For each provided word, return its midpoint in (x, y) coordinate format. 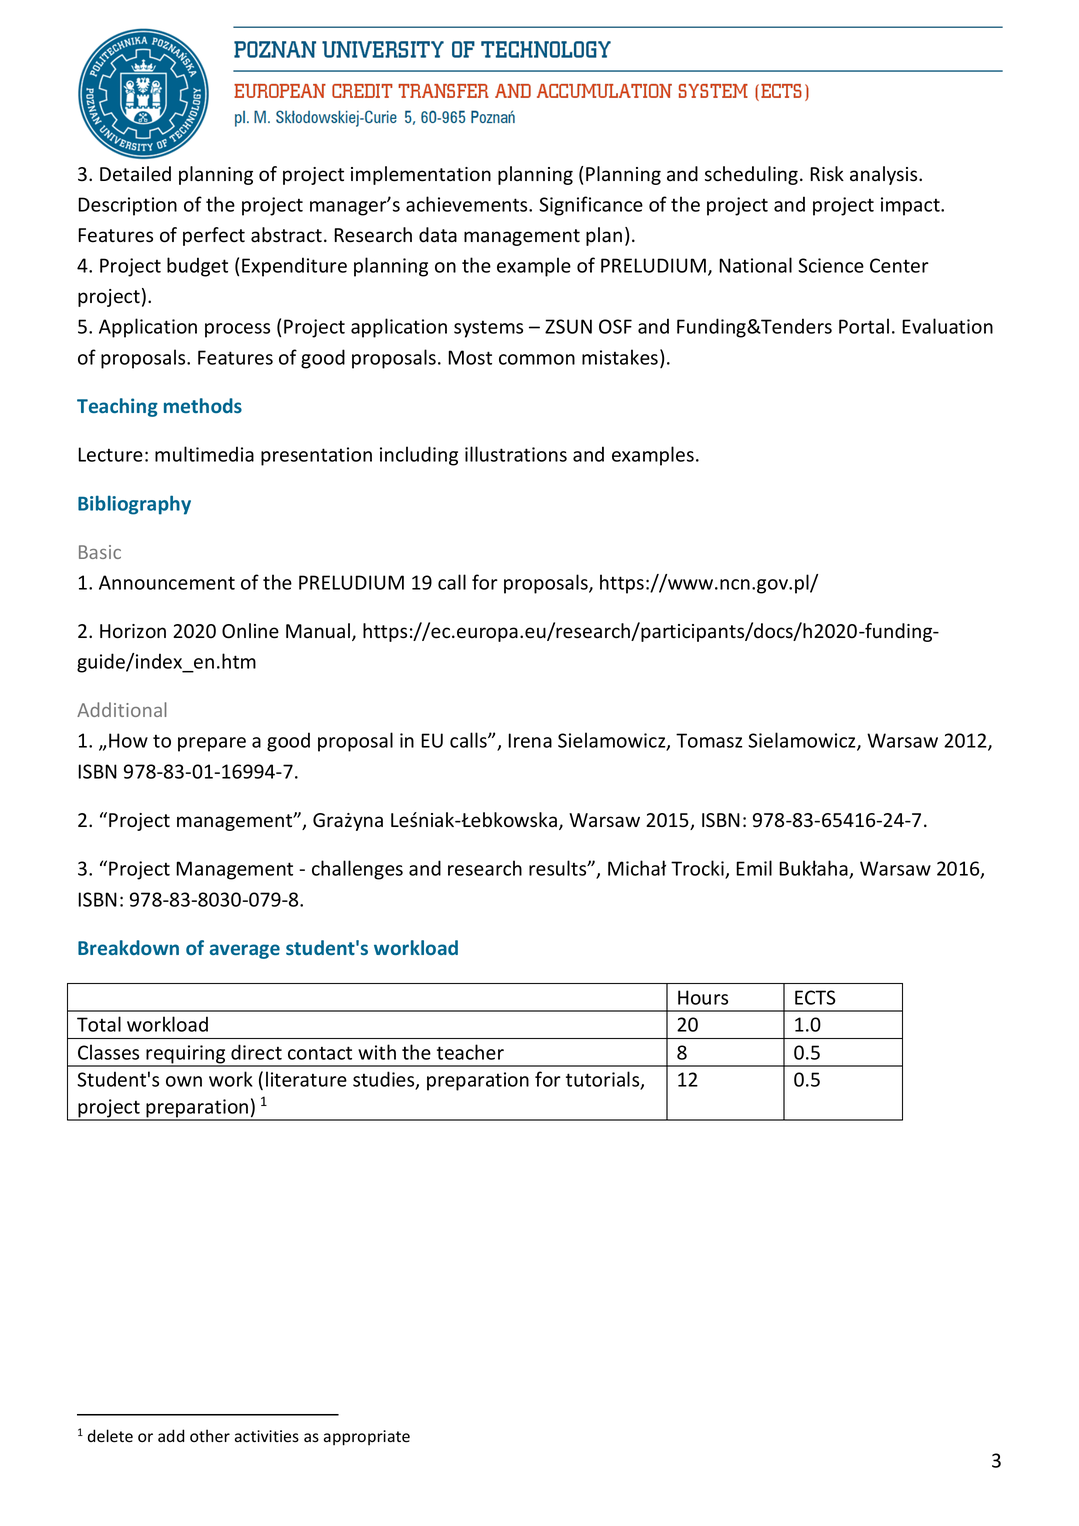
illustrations (516, 454)
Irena (530, 740)
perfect (214, 236)
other (210, 1436)
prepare (212, 744)
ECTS (815, 997)
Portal (864, 326)
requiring (186, 1055)
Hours (703, 997)
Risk (827, 174)
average (245, 951)
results (559, 868)
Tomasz (709, 740)
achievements (468, 204)
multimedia (204, 454)
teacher (470, 1052)
